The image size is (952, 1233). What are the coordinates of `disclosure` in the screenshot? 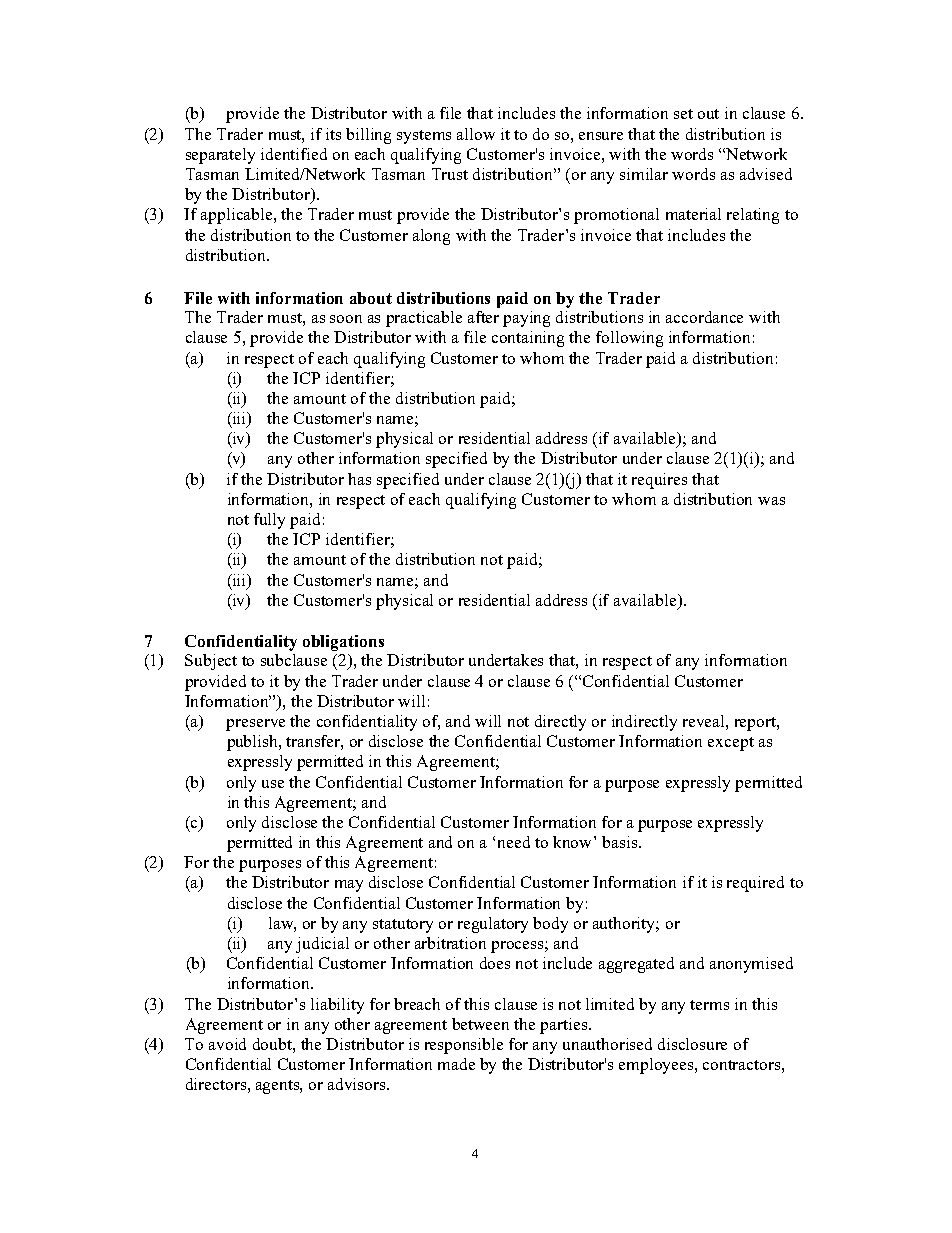 It's located at (692, 1044).
